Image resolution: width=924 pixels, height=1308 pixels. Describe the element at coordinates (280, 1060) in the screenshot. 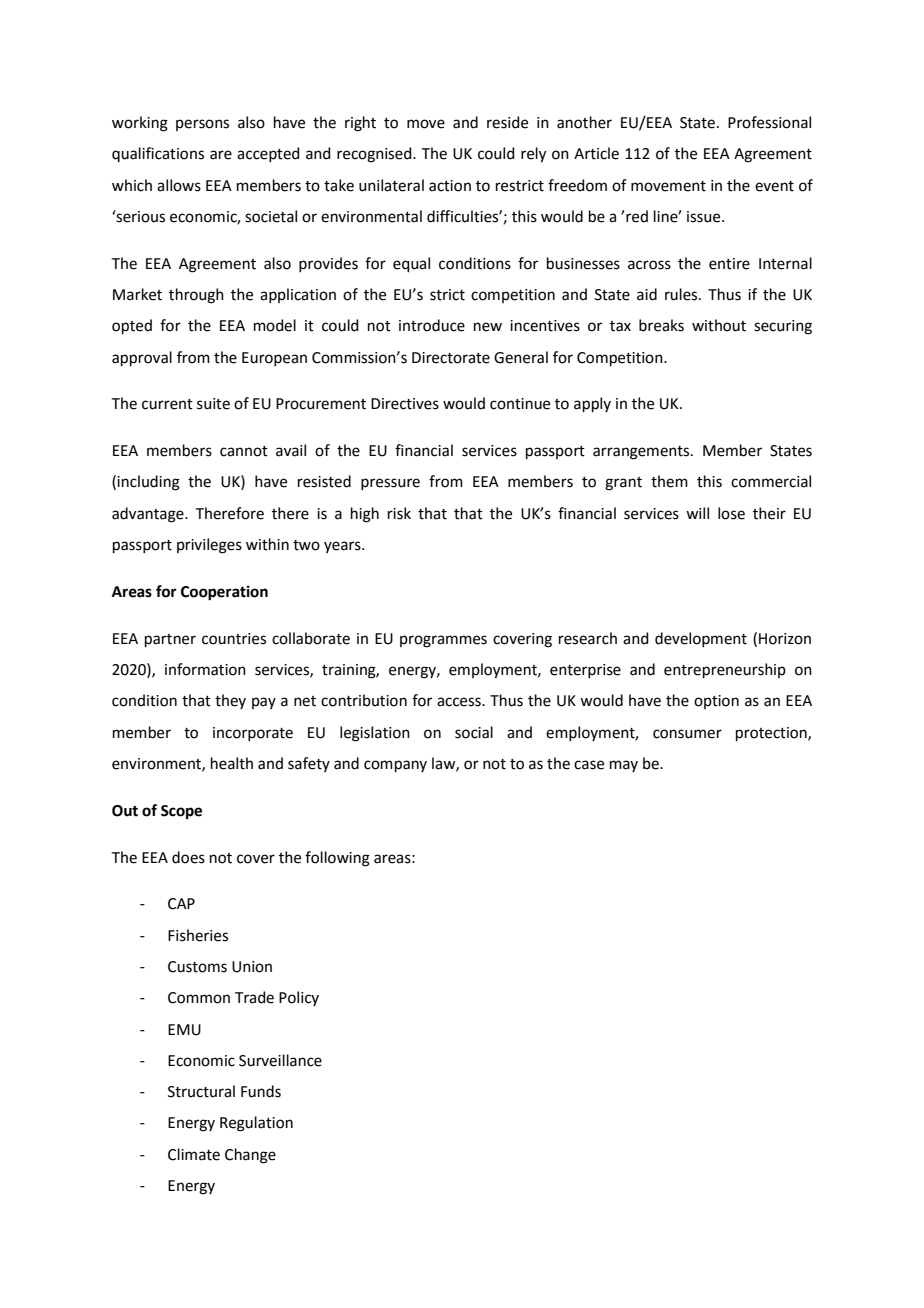

I see `Surveillance` at that location.
